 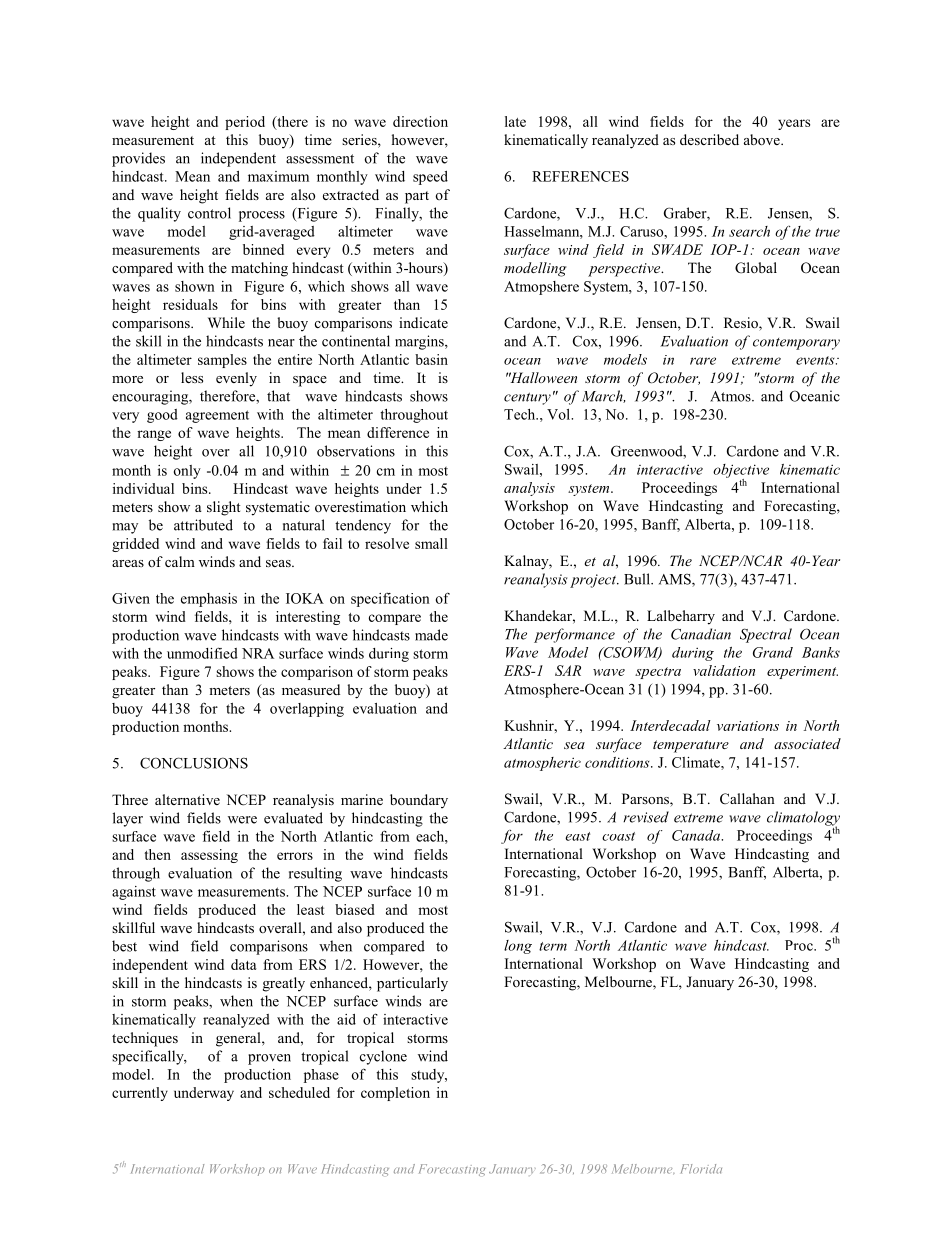 What do you see at coordinates (245, 123) in the screenshot?
I see `period` at bounding box center [245, 123].
